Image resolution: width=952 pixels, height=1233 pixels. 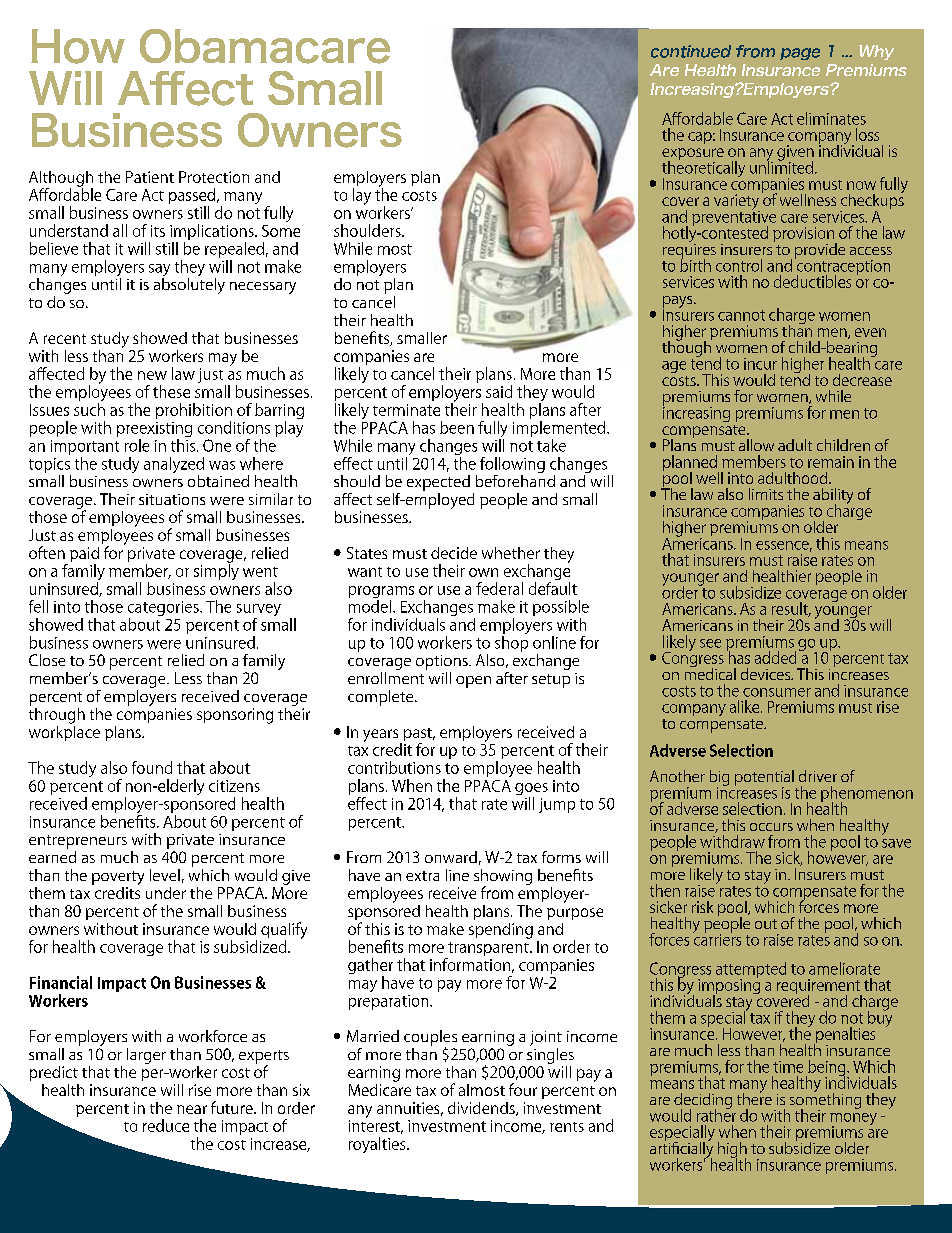 I want to click on there, so click(x=754, y=1097).
